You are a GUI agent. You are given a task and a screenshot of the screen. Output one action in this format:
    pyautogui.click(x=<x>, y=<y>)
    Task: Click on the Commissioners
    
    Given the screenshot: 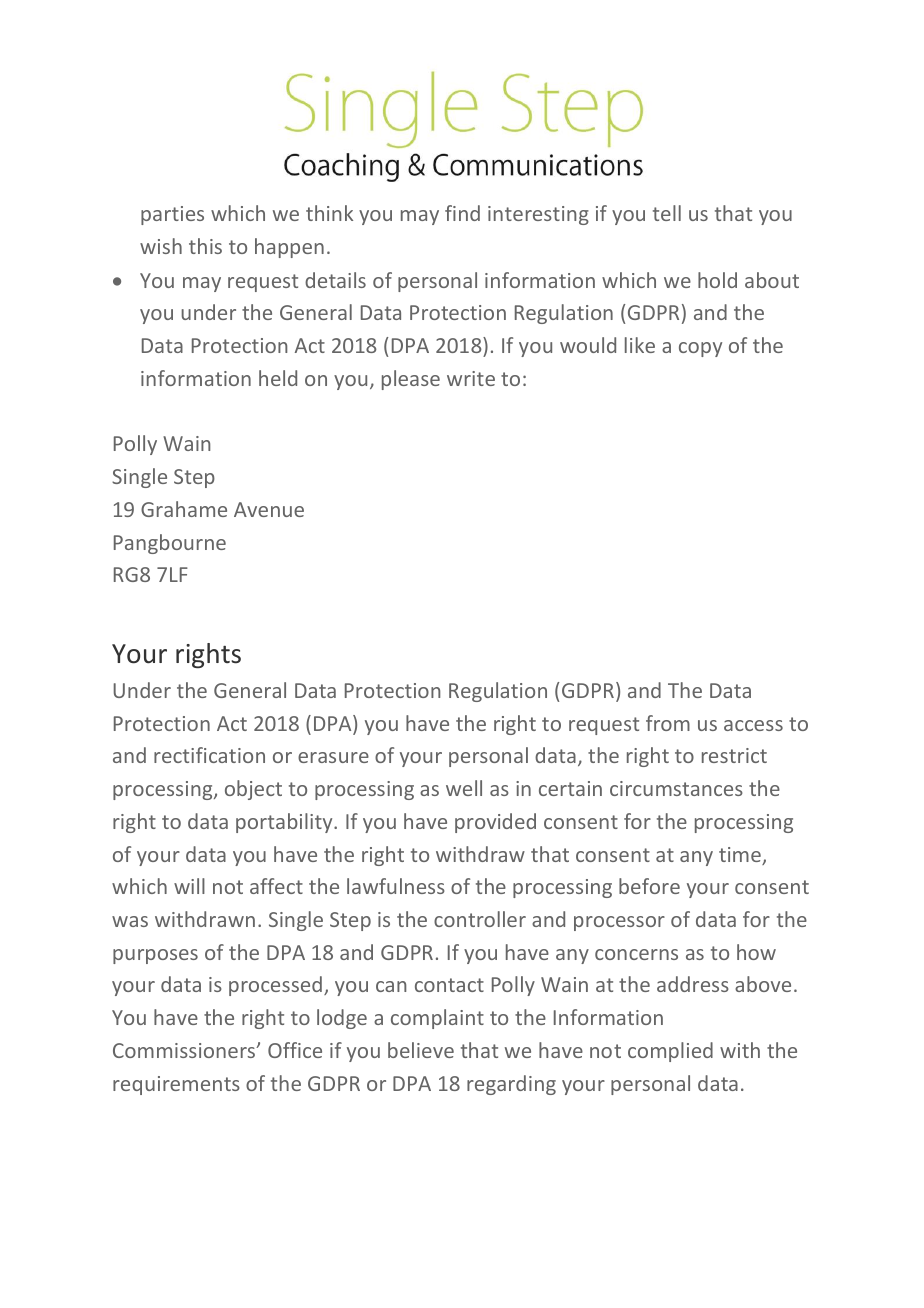 What is the action you would take?
    pyautogui.click(x=185, y=1050)
